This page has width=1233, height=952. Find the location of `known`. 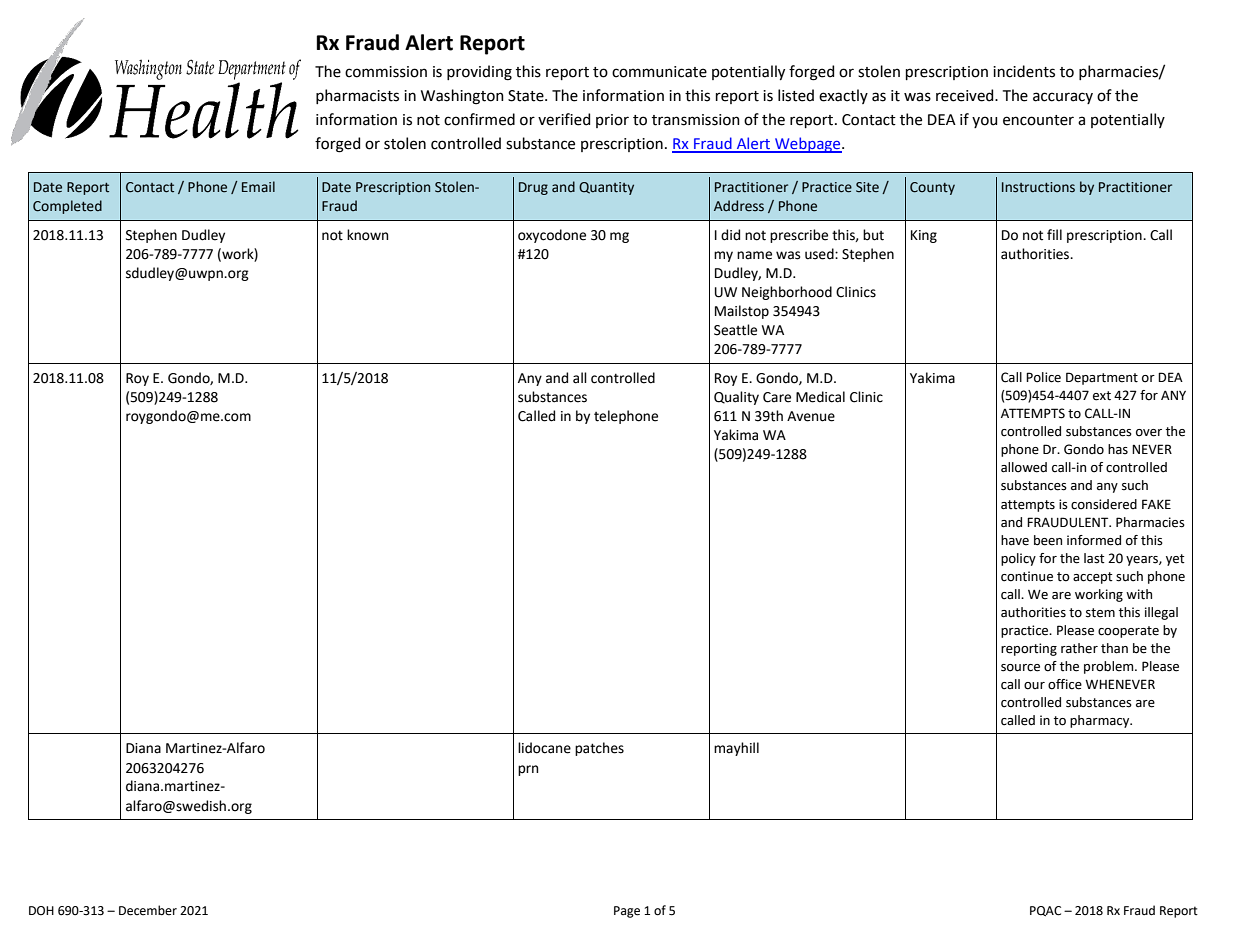

known is located at coordinates (367, 235).
